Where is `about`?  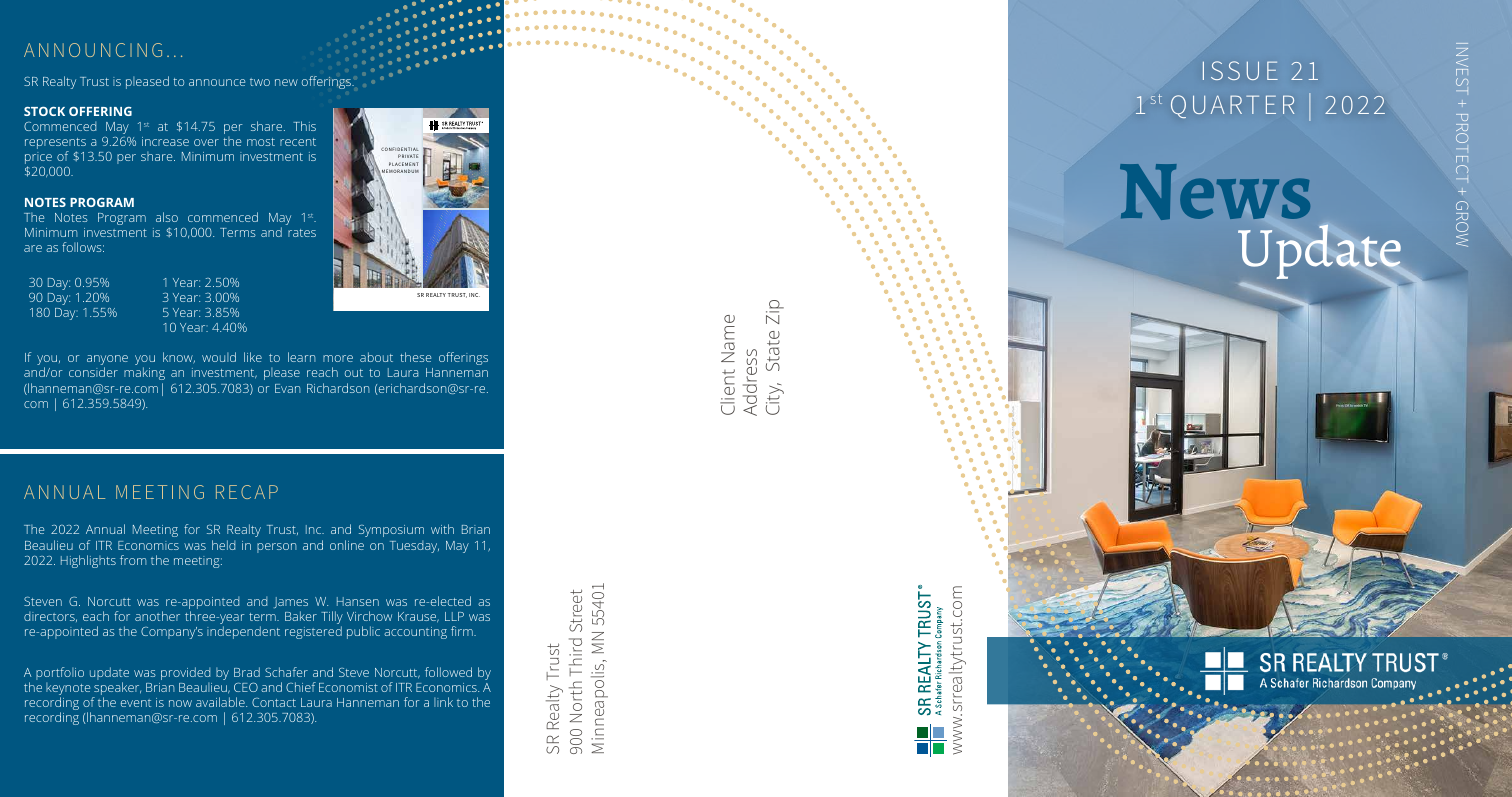 about is located at coordinates (376, 357).
